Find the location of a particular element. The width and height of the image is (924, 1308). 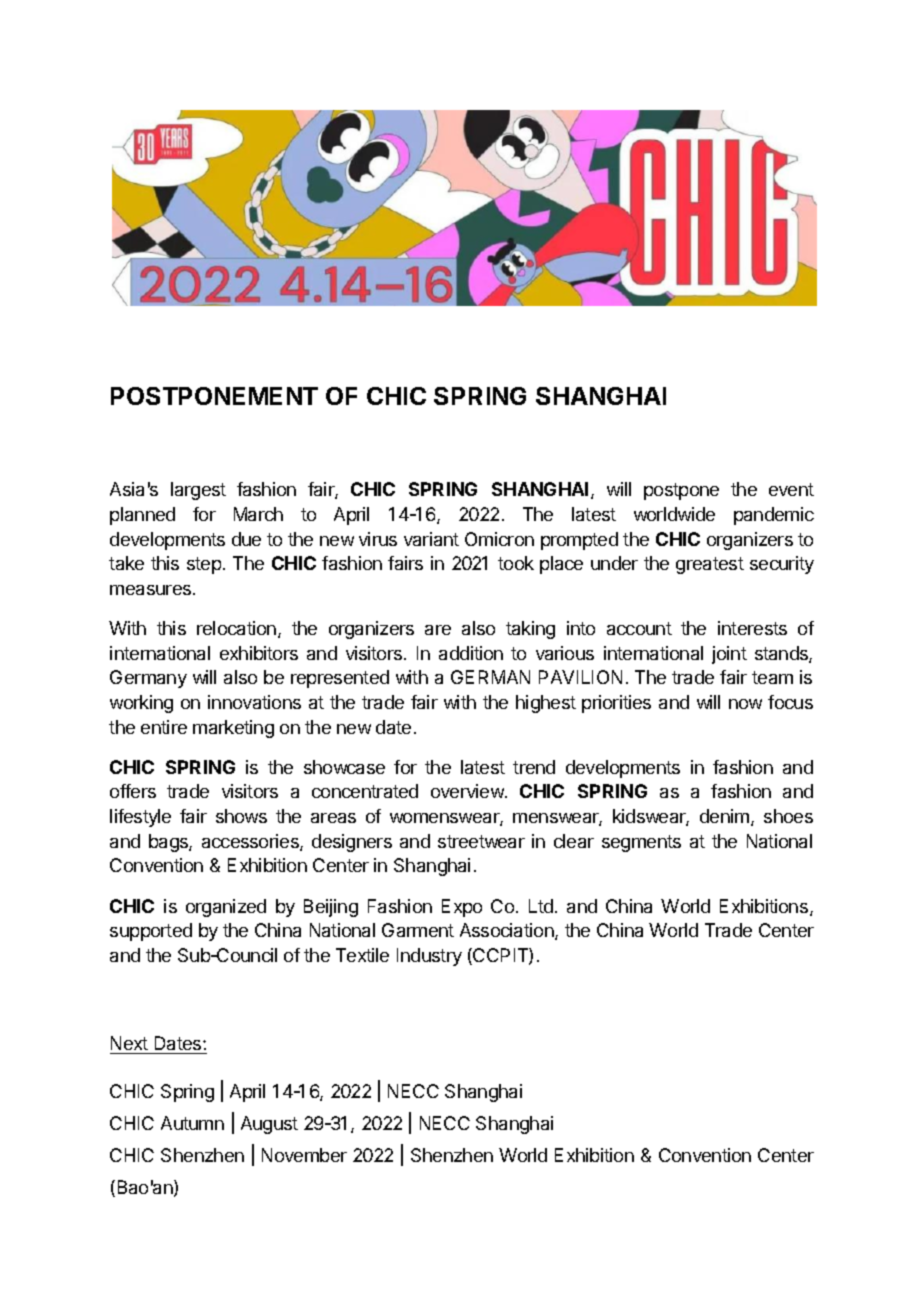

largest is located at coordinates (198, 491).
